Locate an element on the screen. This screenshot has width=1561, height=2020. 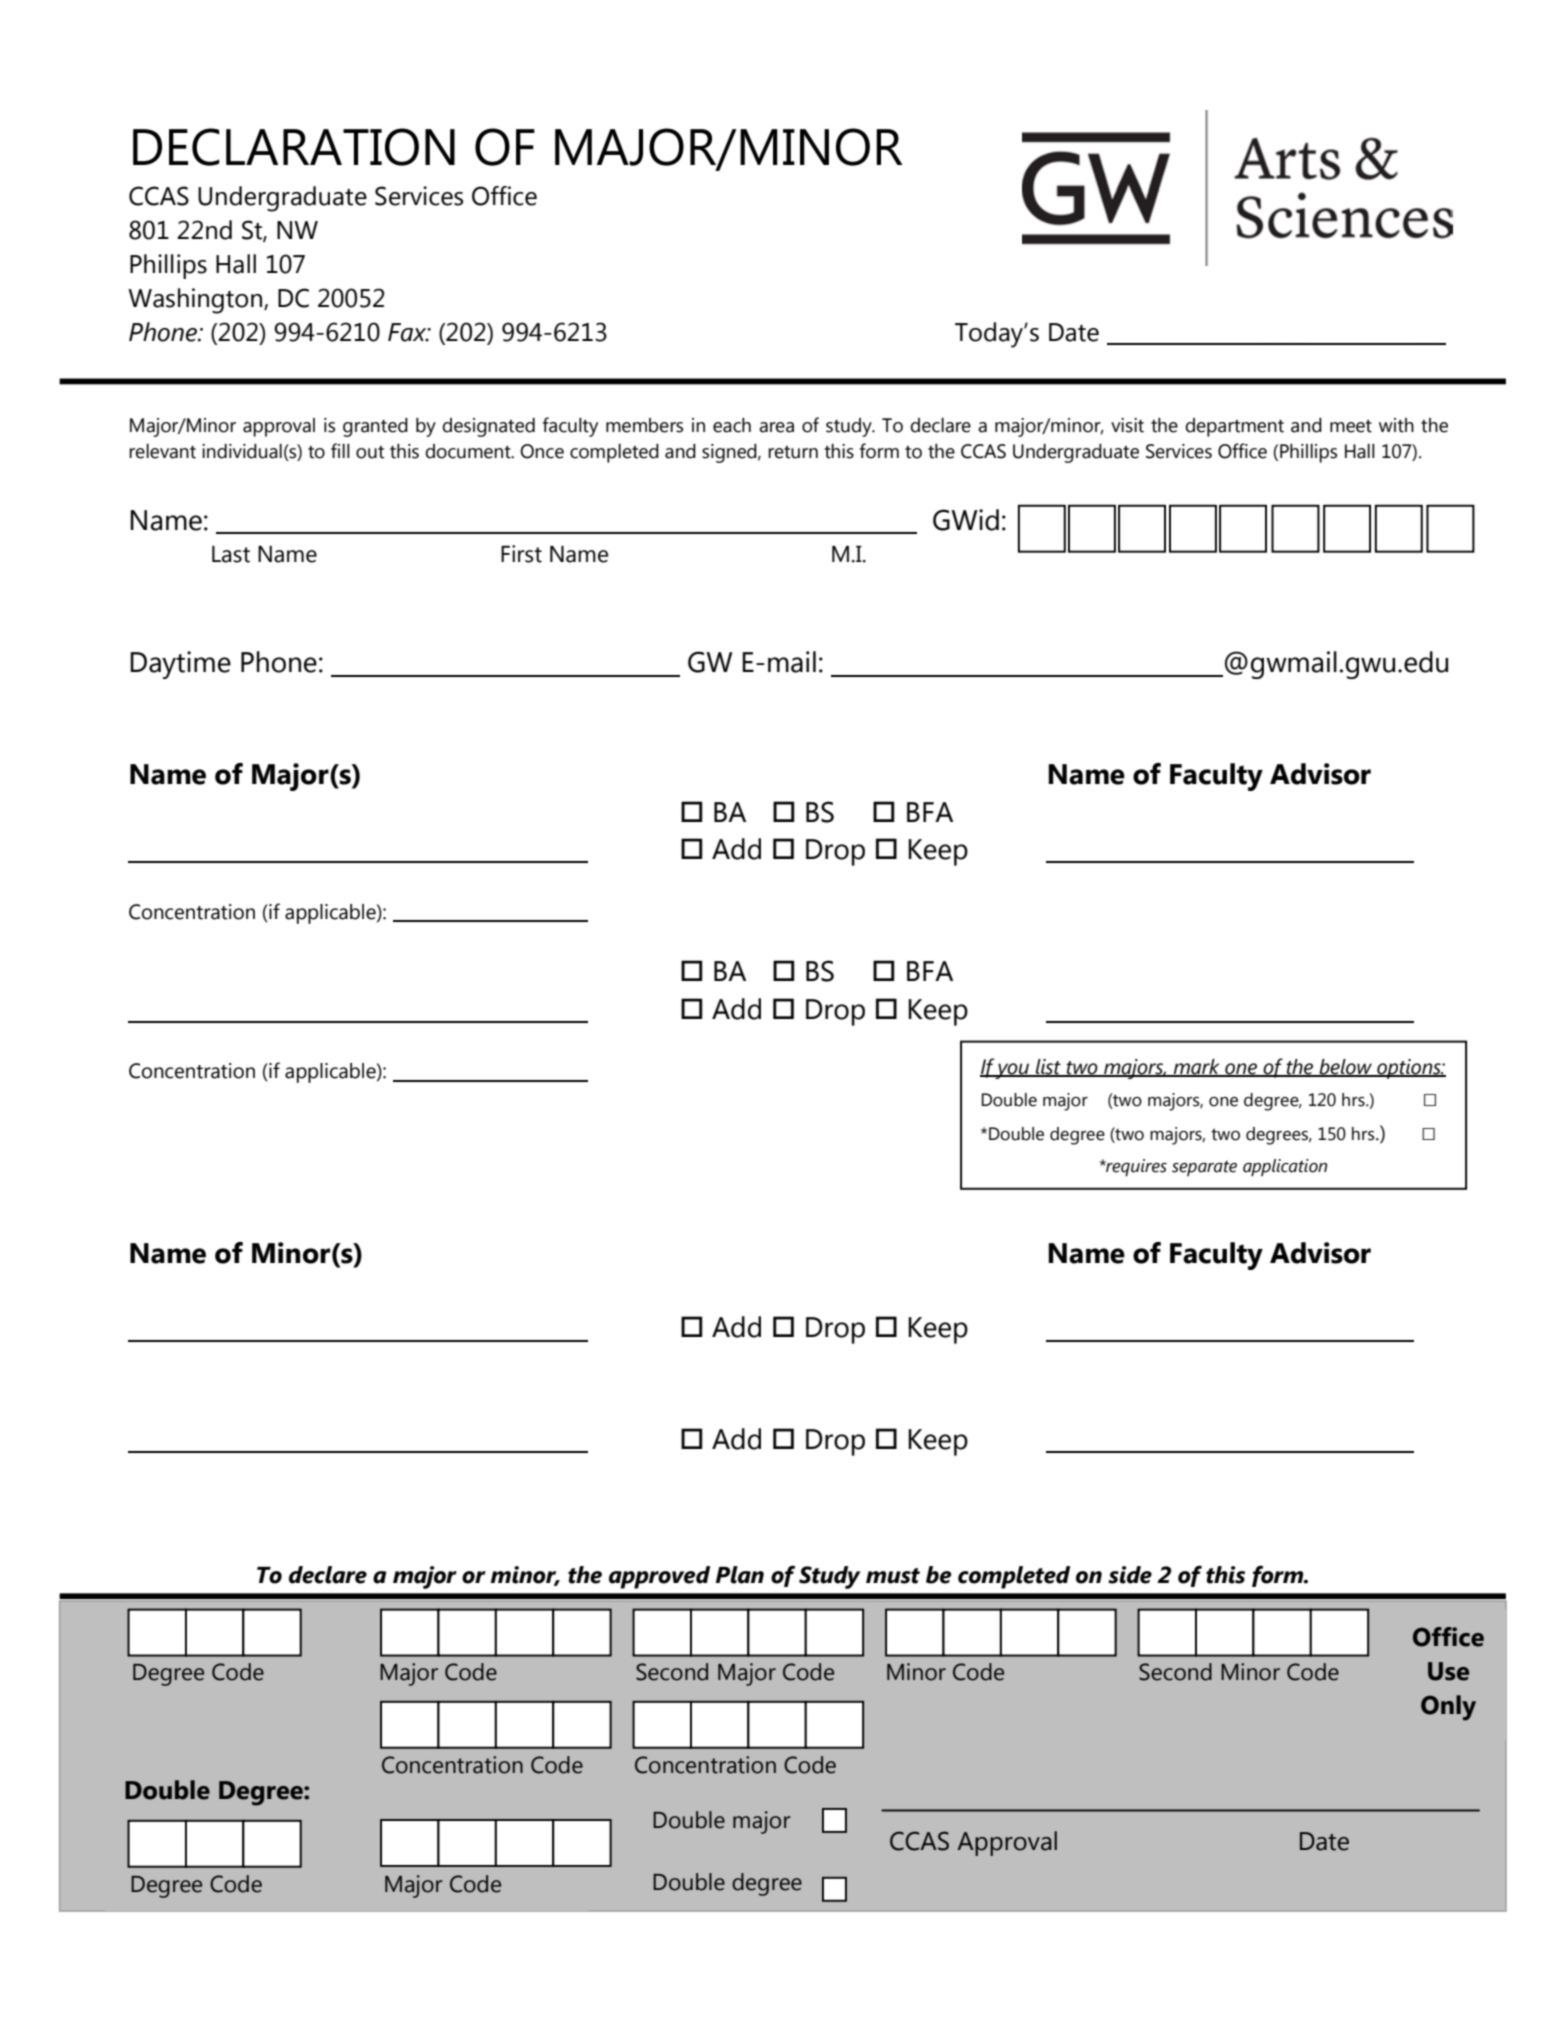
you is located at coordinates (1013, 1071).
